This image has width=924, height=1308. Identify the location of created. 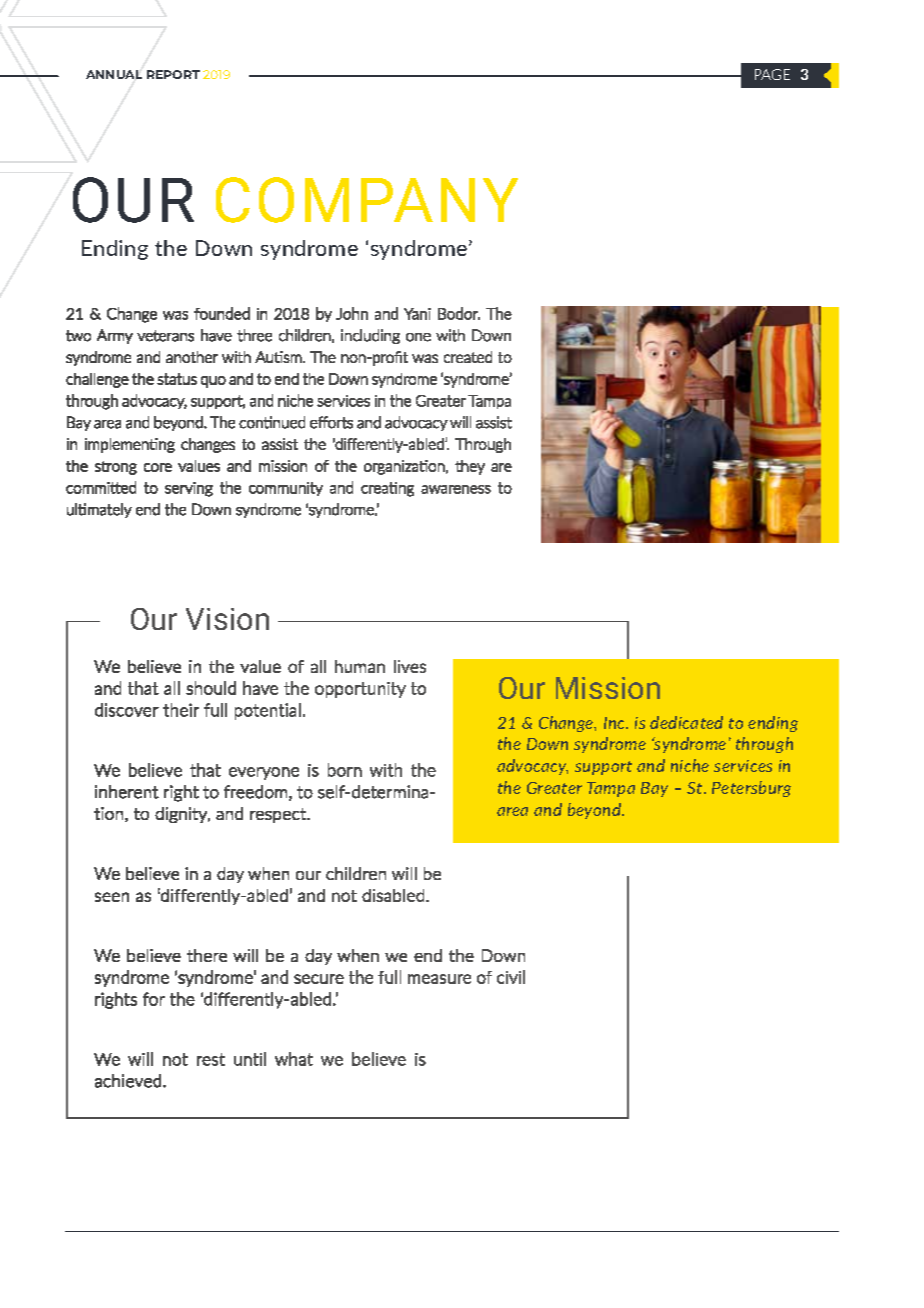
(468, 357).
